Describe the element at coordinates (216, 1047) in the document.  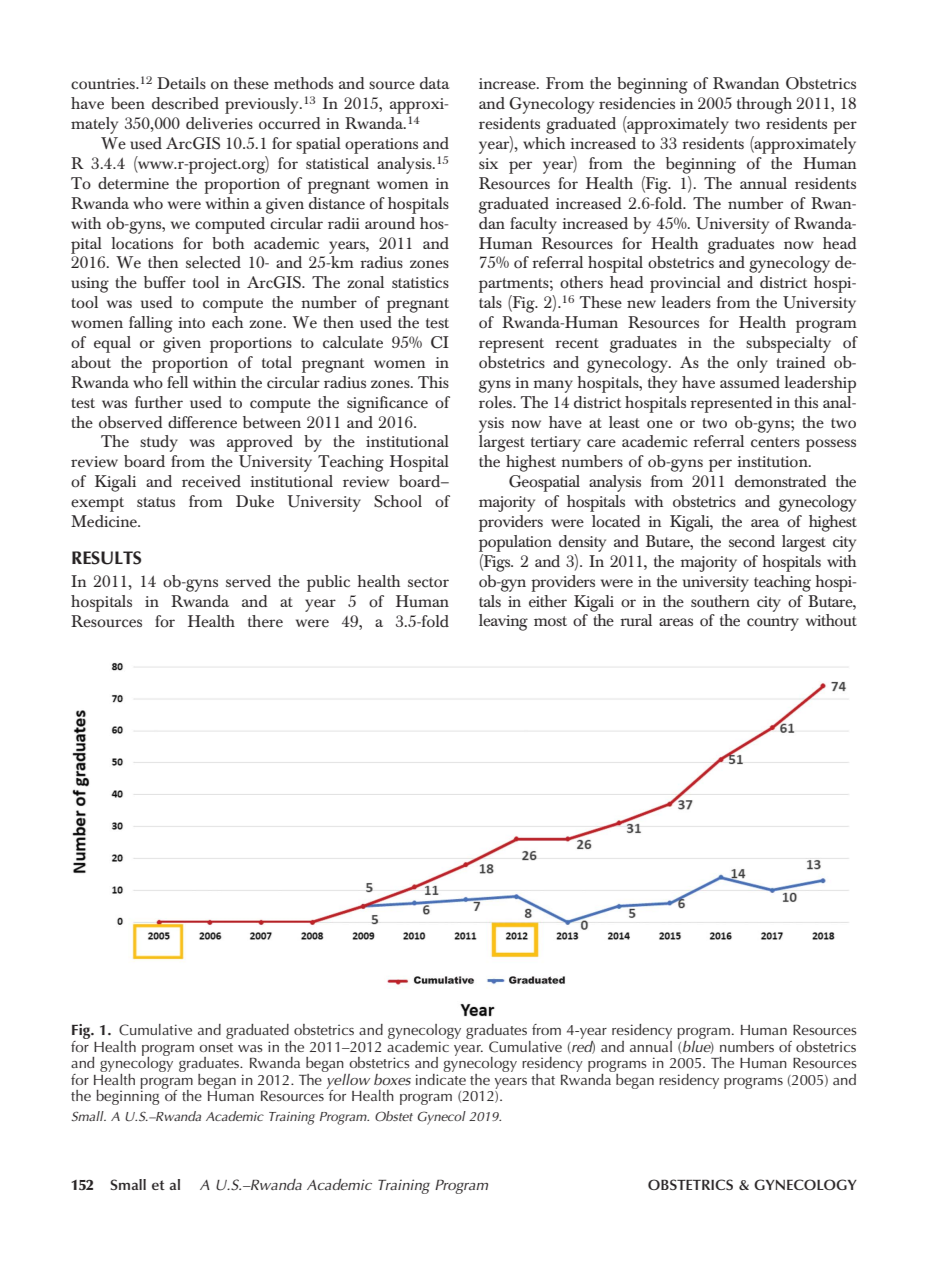
I see `onset` at that location.
